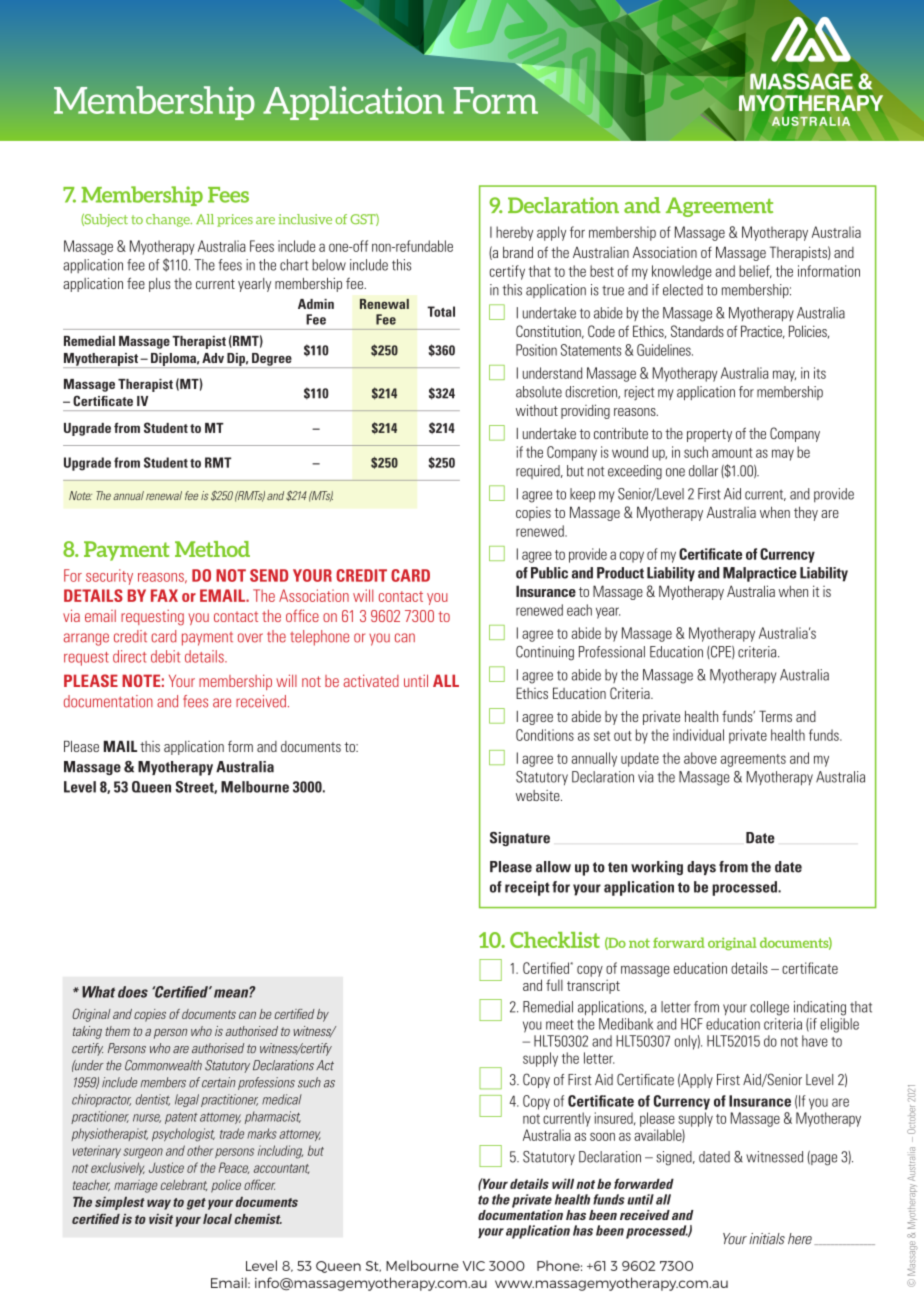 This screenshot has height=1308, width=924. I want to click on brand, so click(518, 252).
